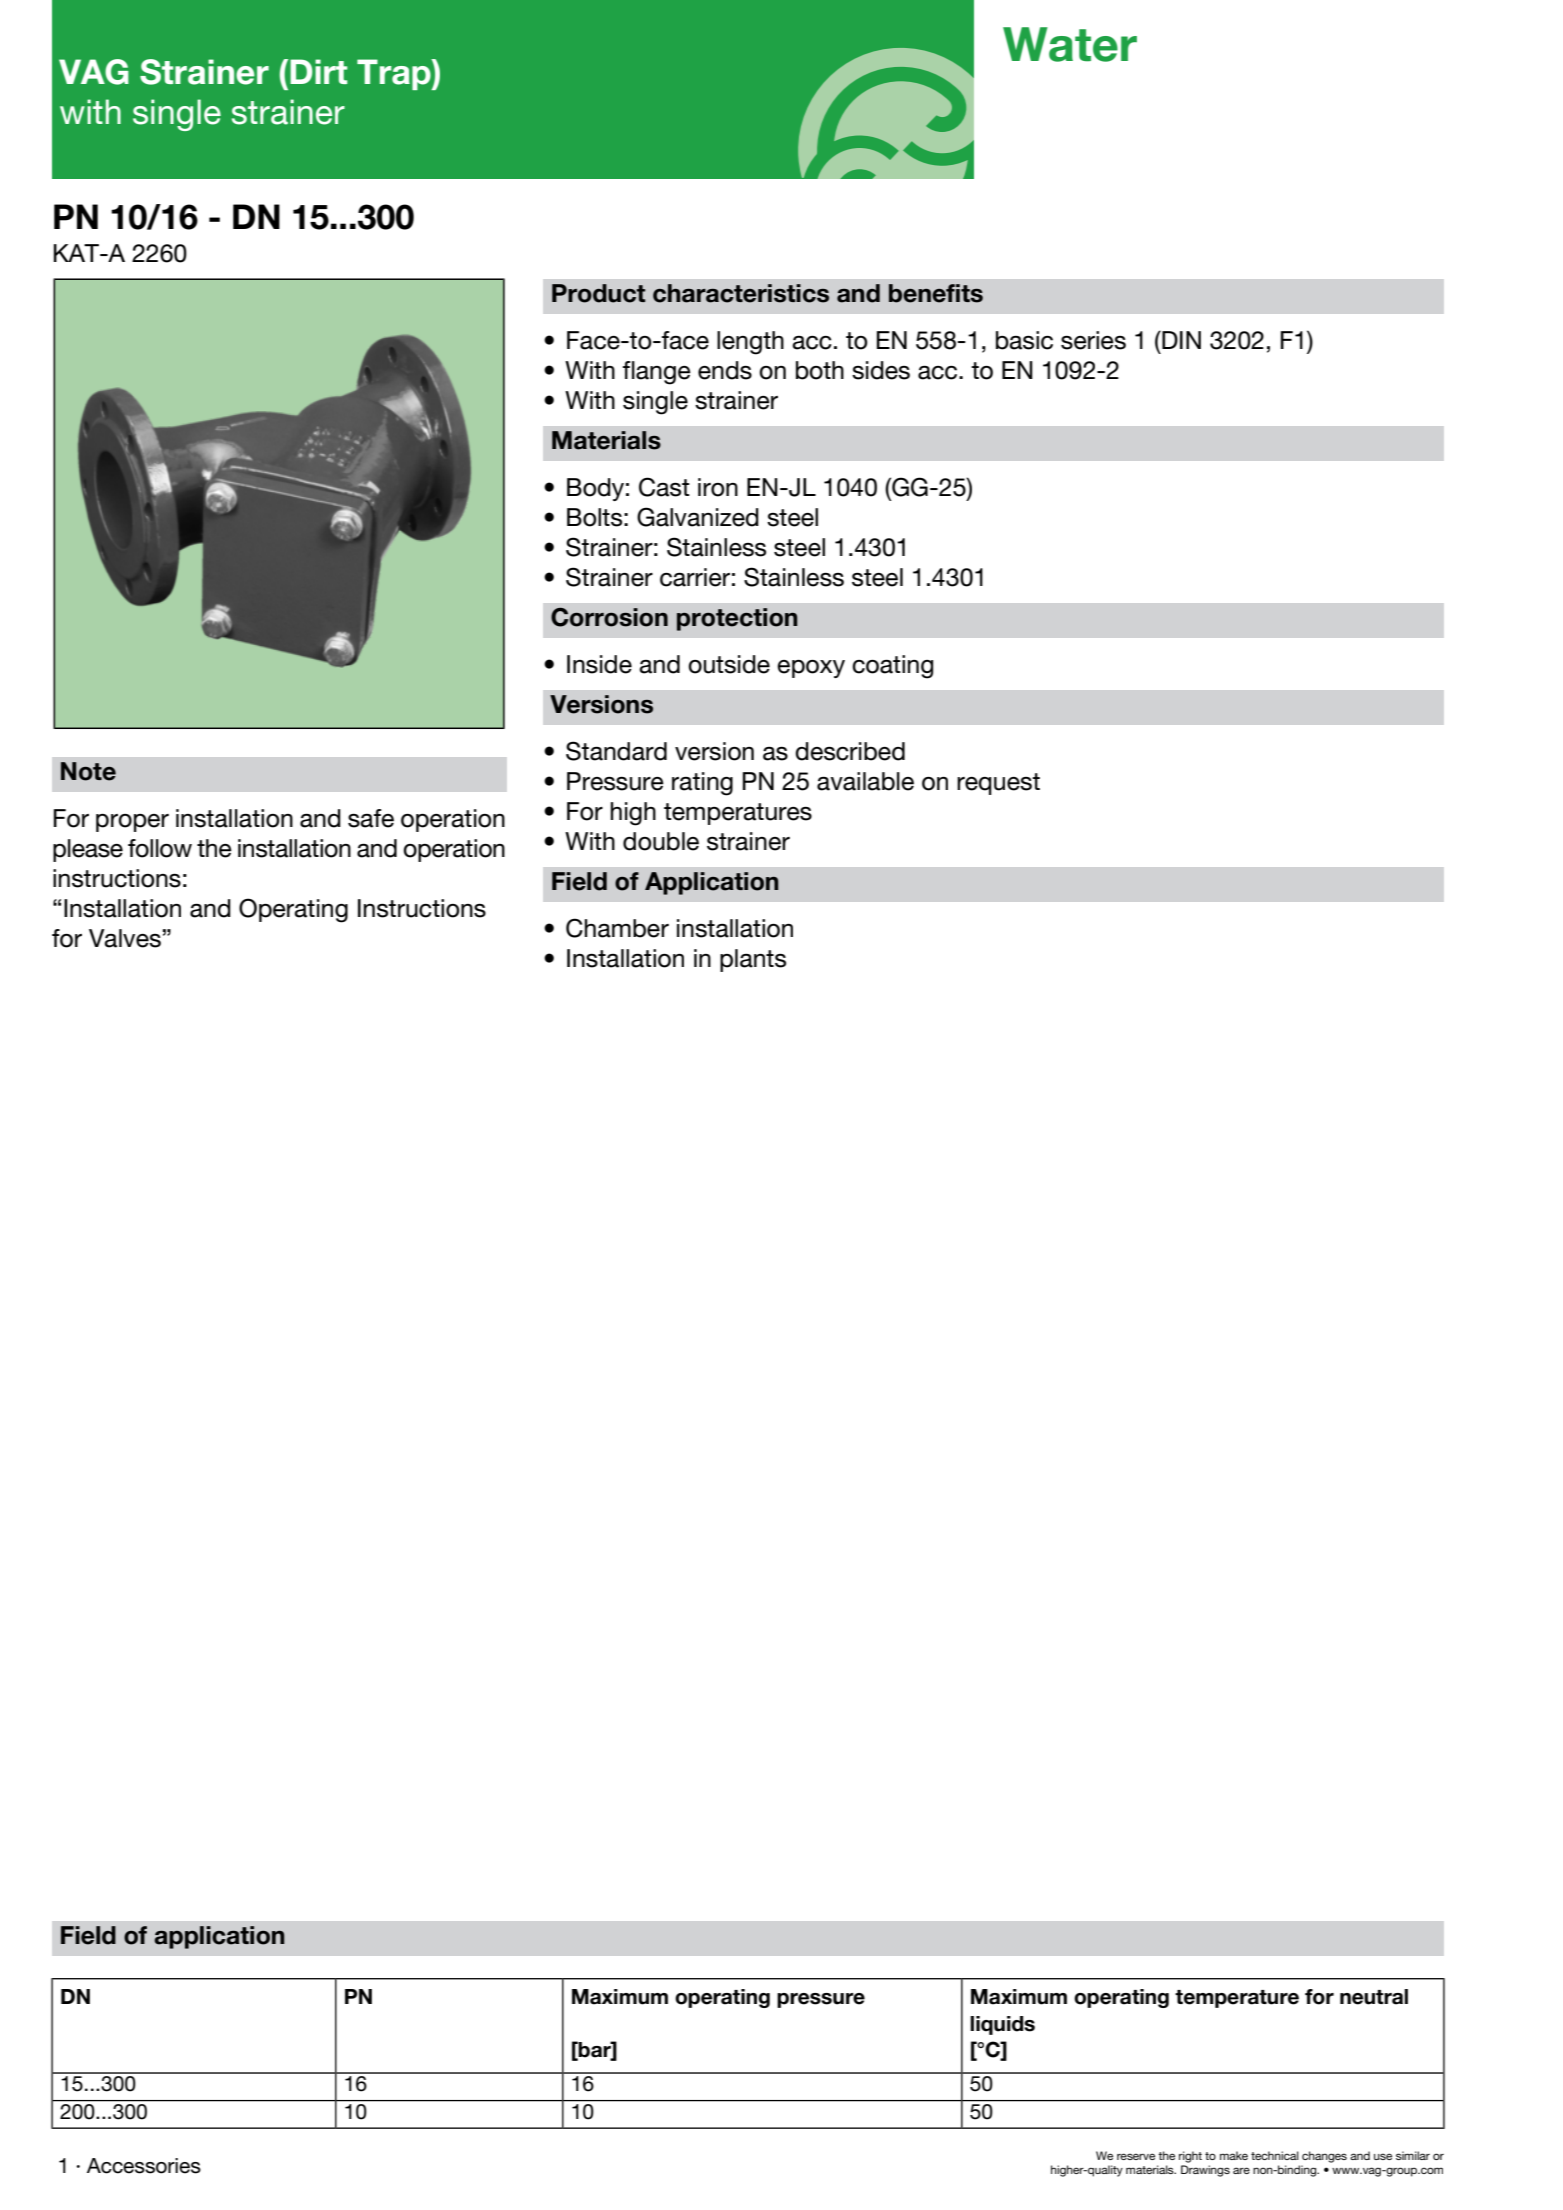 The width and height of the screenshot is (1563, 2210). I want to click on Dirt, so click(318, 71).
